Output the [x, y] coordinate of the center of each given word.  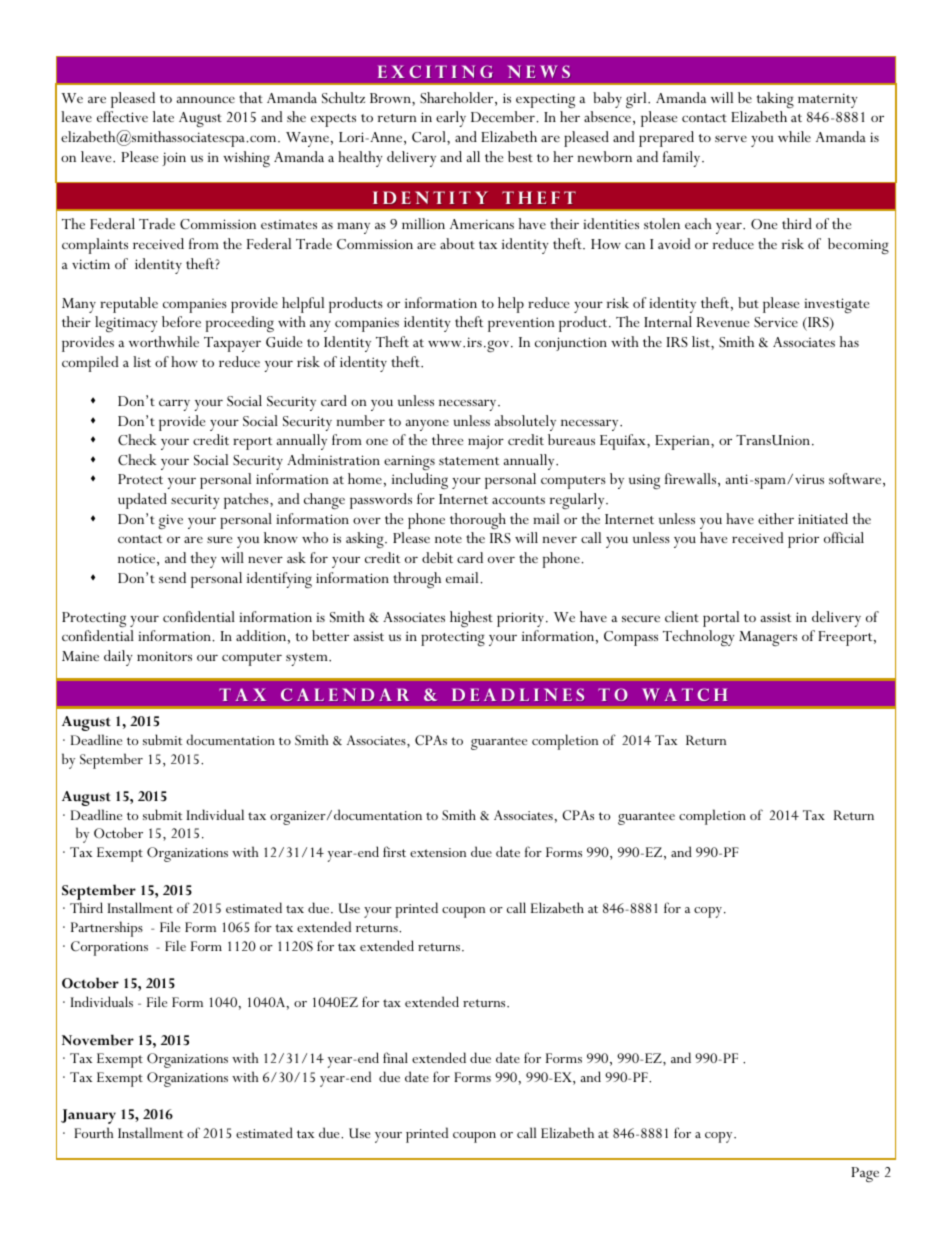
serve [731, 138]
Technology [699, 638]
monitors [164, 656]
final [395, 1057]
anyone [427, 425]
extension [438, 852]
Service [776, 322]
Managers [768, 638]
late [163, 116]
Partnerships [107, 929]
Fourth [94, 1132]
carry [174, 405]
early [451, 119]
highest [471, 619]
